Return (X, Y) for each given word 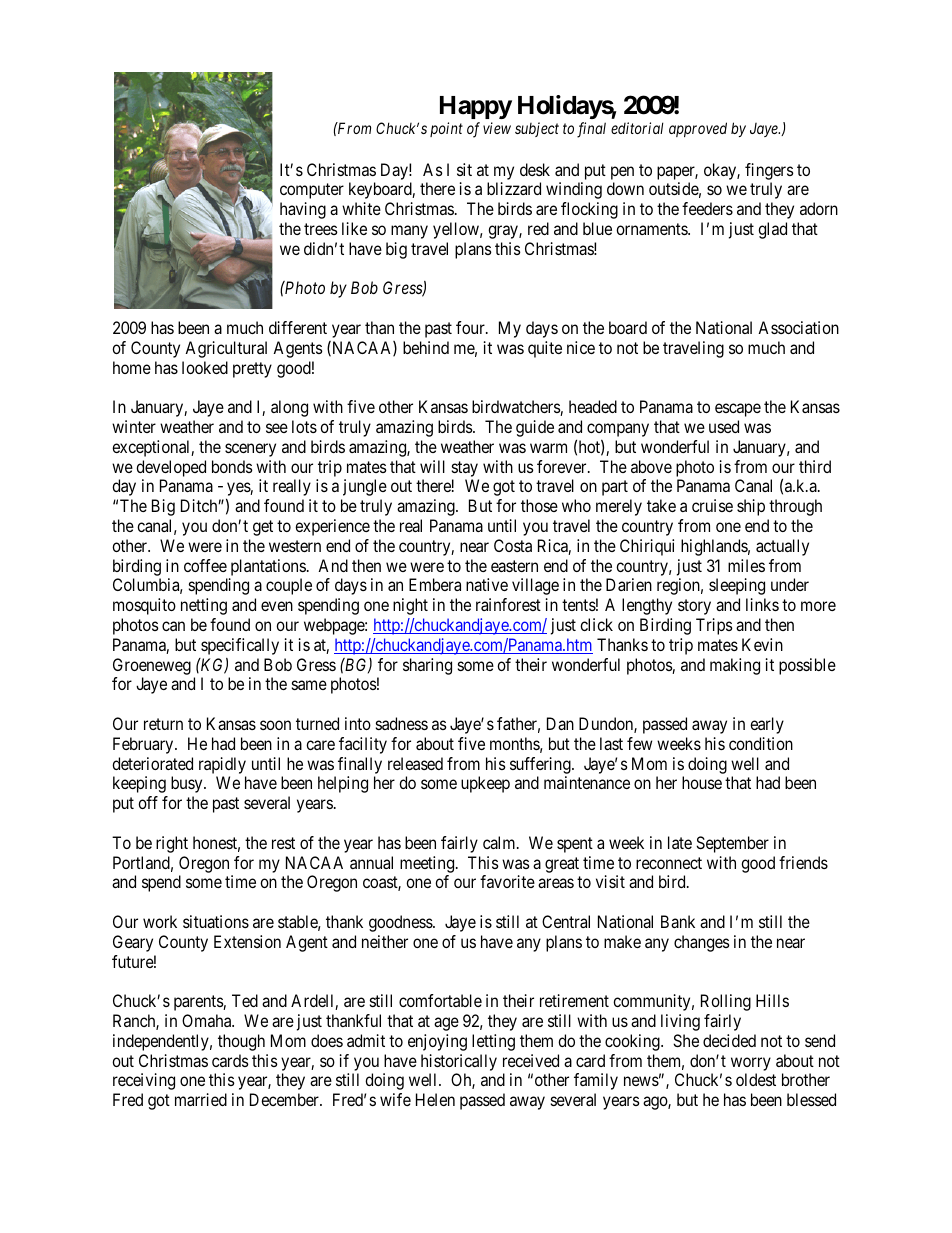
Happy (476, 109)
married (201, 1099)
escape (738, 410)
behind (426, 347)
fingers (769, 171)
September (732, 844)
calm (500, 842)
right (172, 844)
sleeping (737, 586)
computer (312, 191)
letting (493, 1042)
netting (204, 606)
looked (205, 367)
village (535, 586)
